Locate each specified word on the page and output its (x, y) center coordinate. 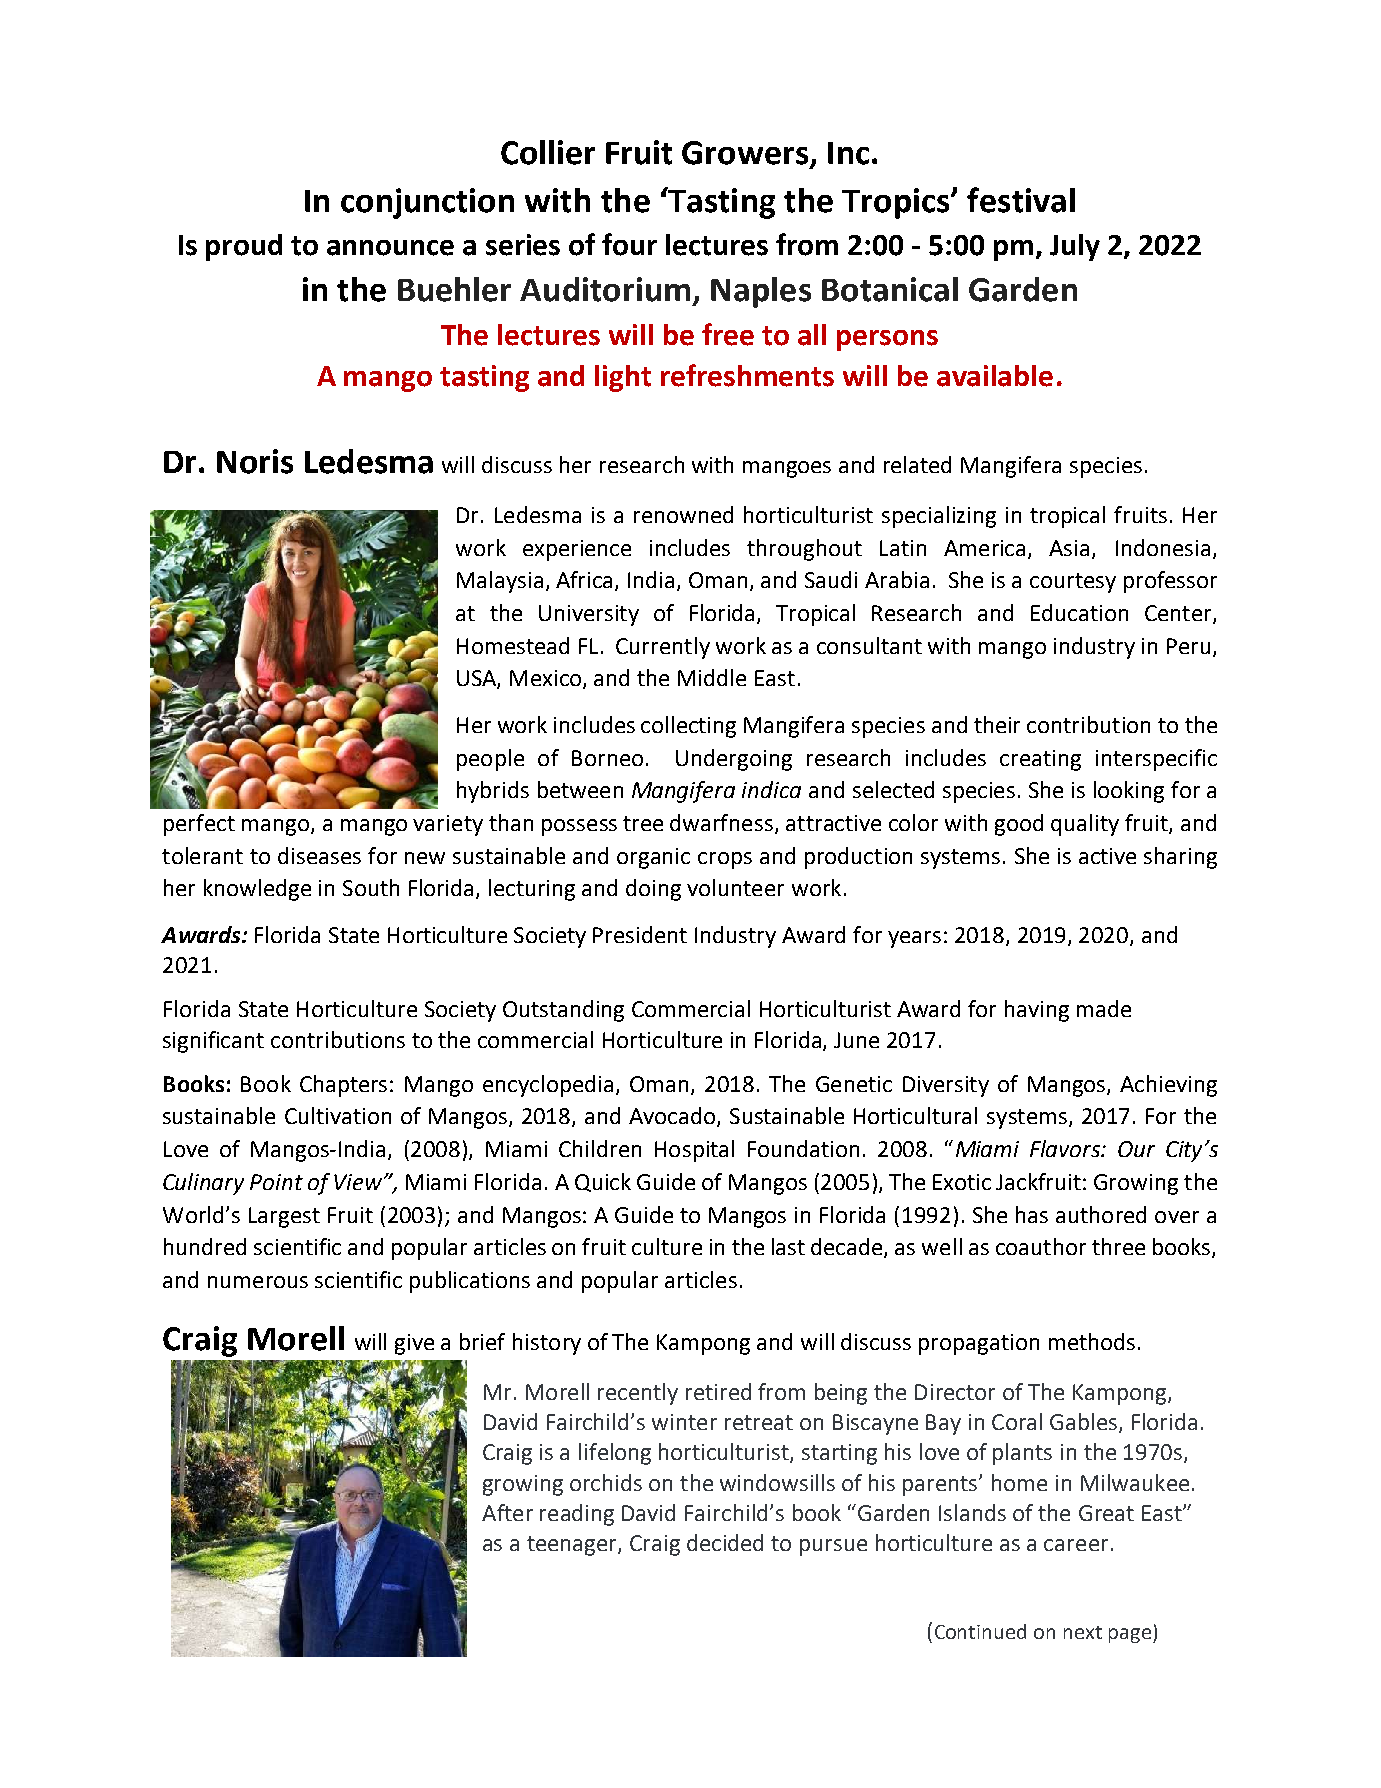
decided (725, 1542)
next (1083, 1632)
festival (1021, 200)
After (507, 1512)
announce (390, 248)
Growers (746, 154)
